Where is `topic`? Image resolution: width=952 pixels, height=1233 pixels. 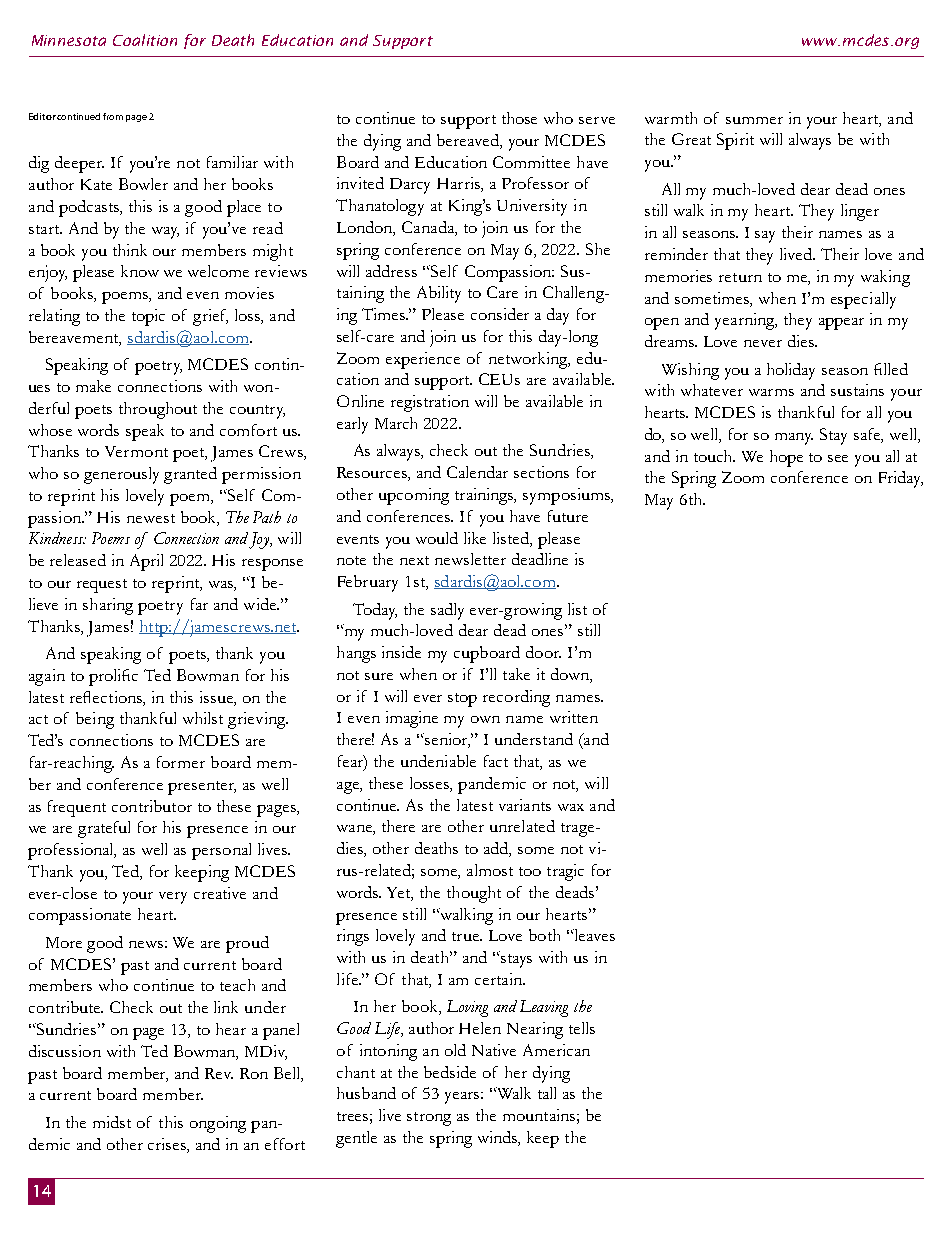
topic is located at coordinates (148, 317).
